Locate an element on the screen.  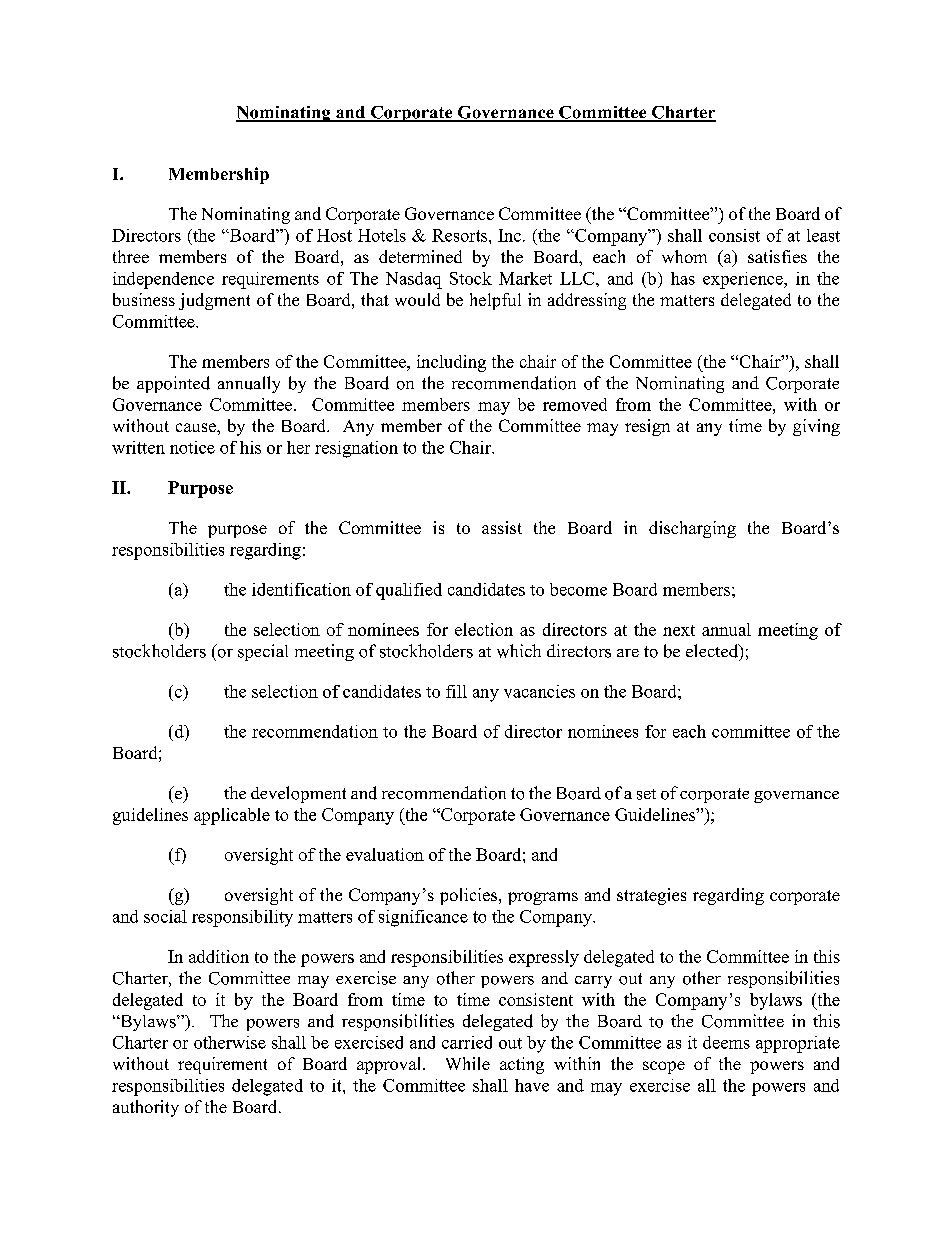
independence is located at coordinates (163, 280).
